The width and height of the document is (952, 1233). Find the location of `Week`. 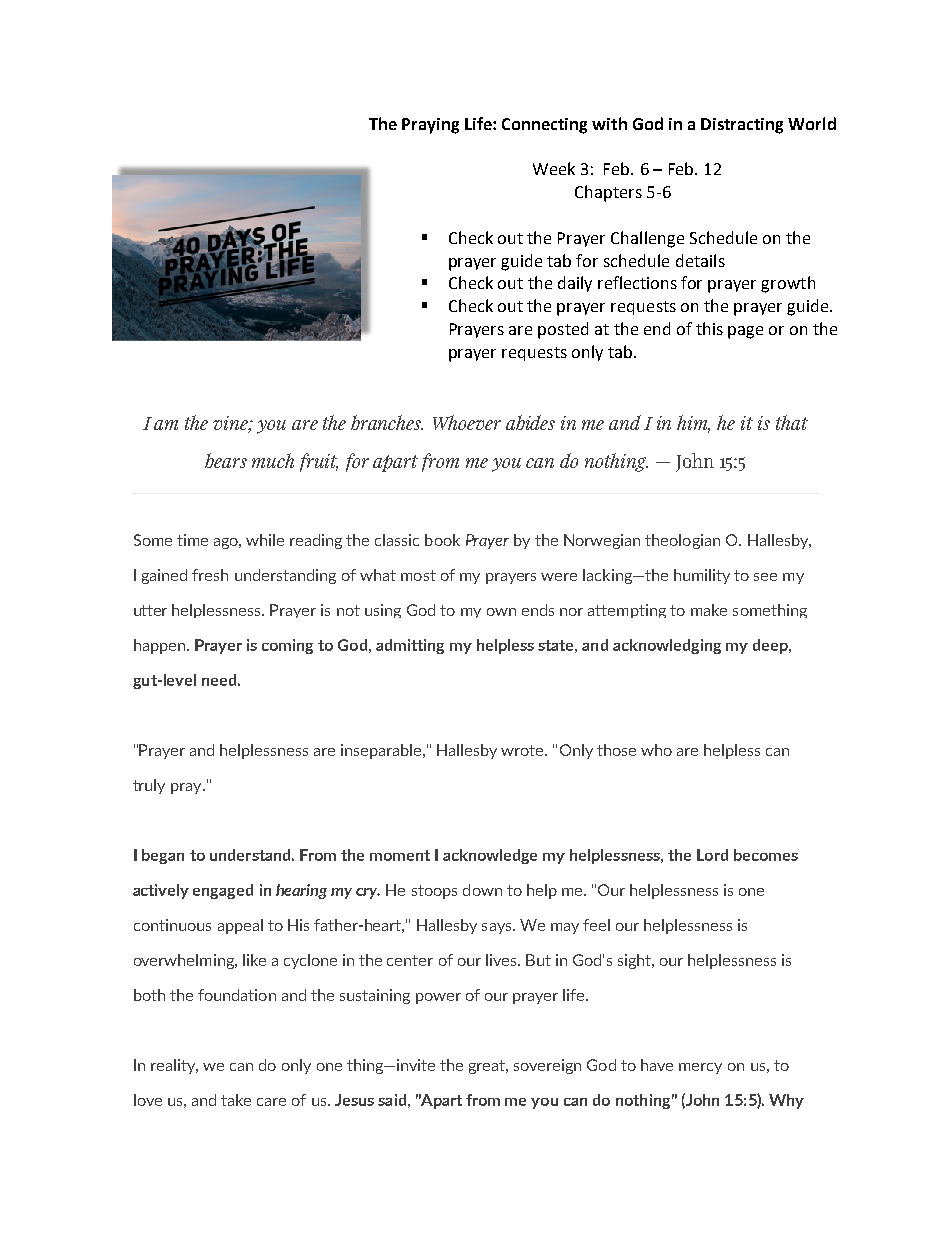

Week is located at coordinates (554, 168).
